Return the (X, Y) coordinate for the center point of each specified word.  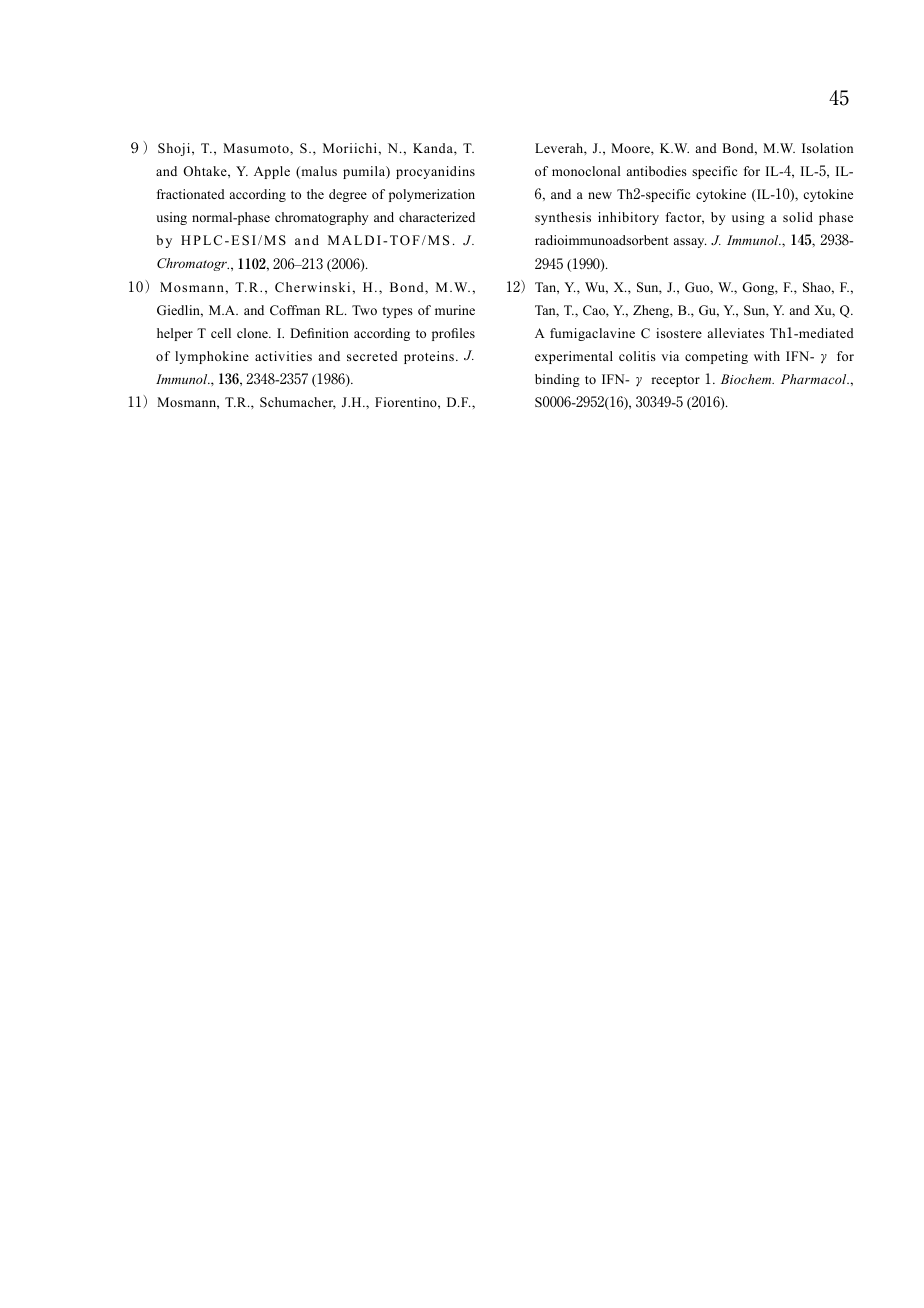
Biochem (747, 379)
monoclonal (586, 171)
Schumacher (298, 403)
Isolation (827, 148)
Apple (272, 172)
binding (557, 380)
